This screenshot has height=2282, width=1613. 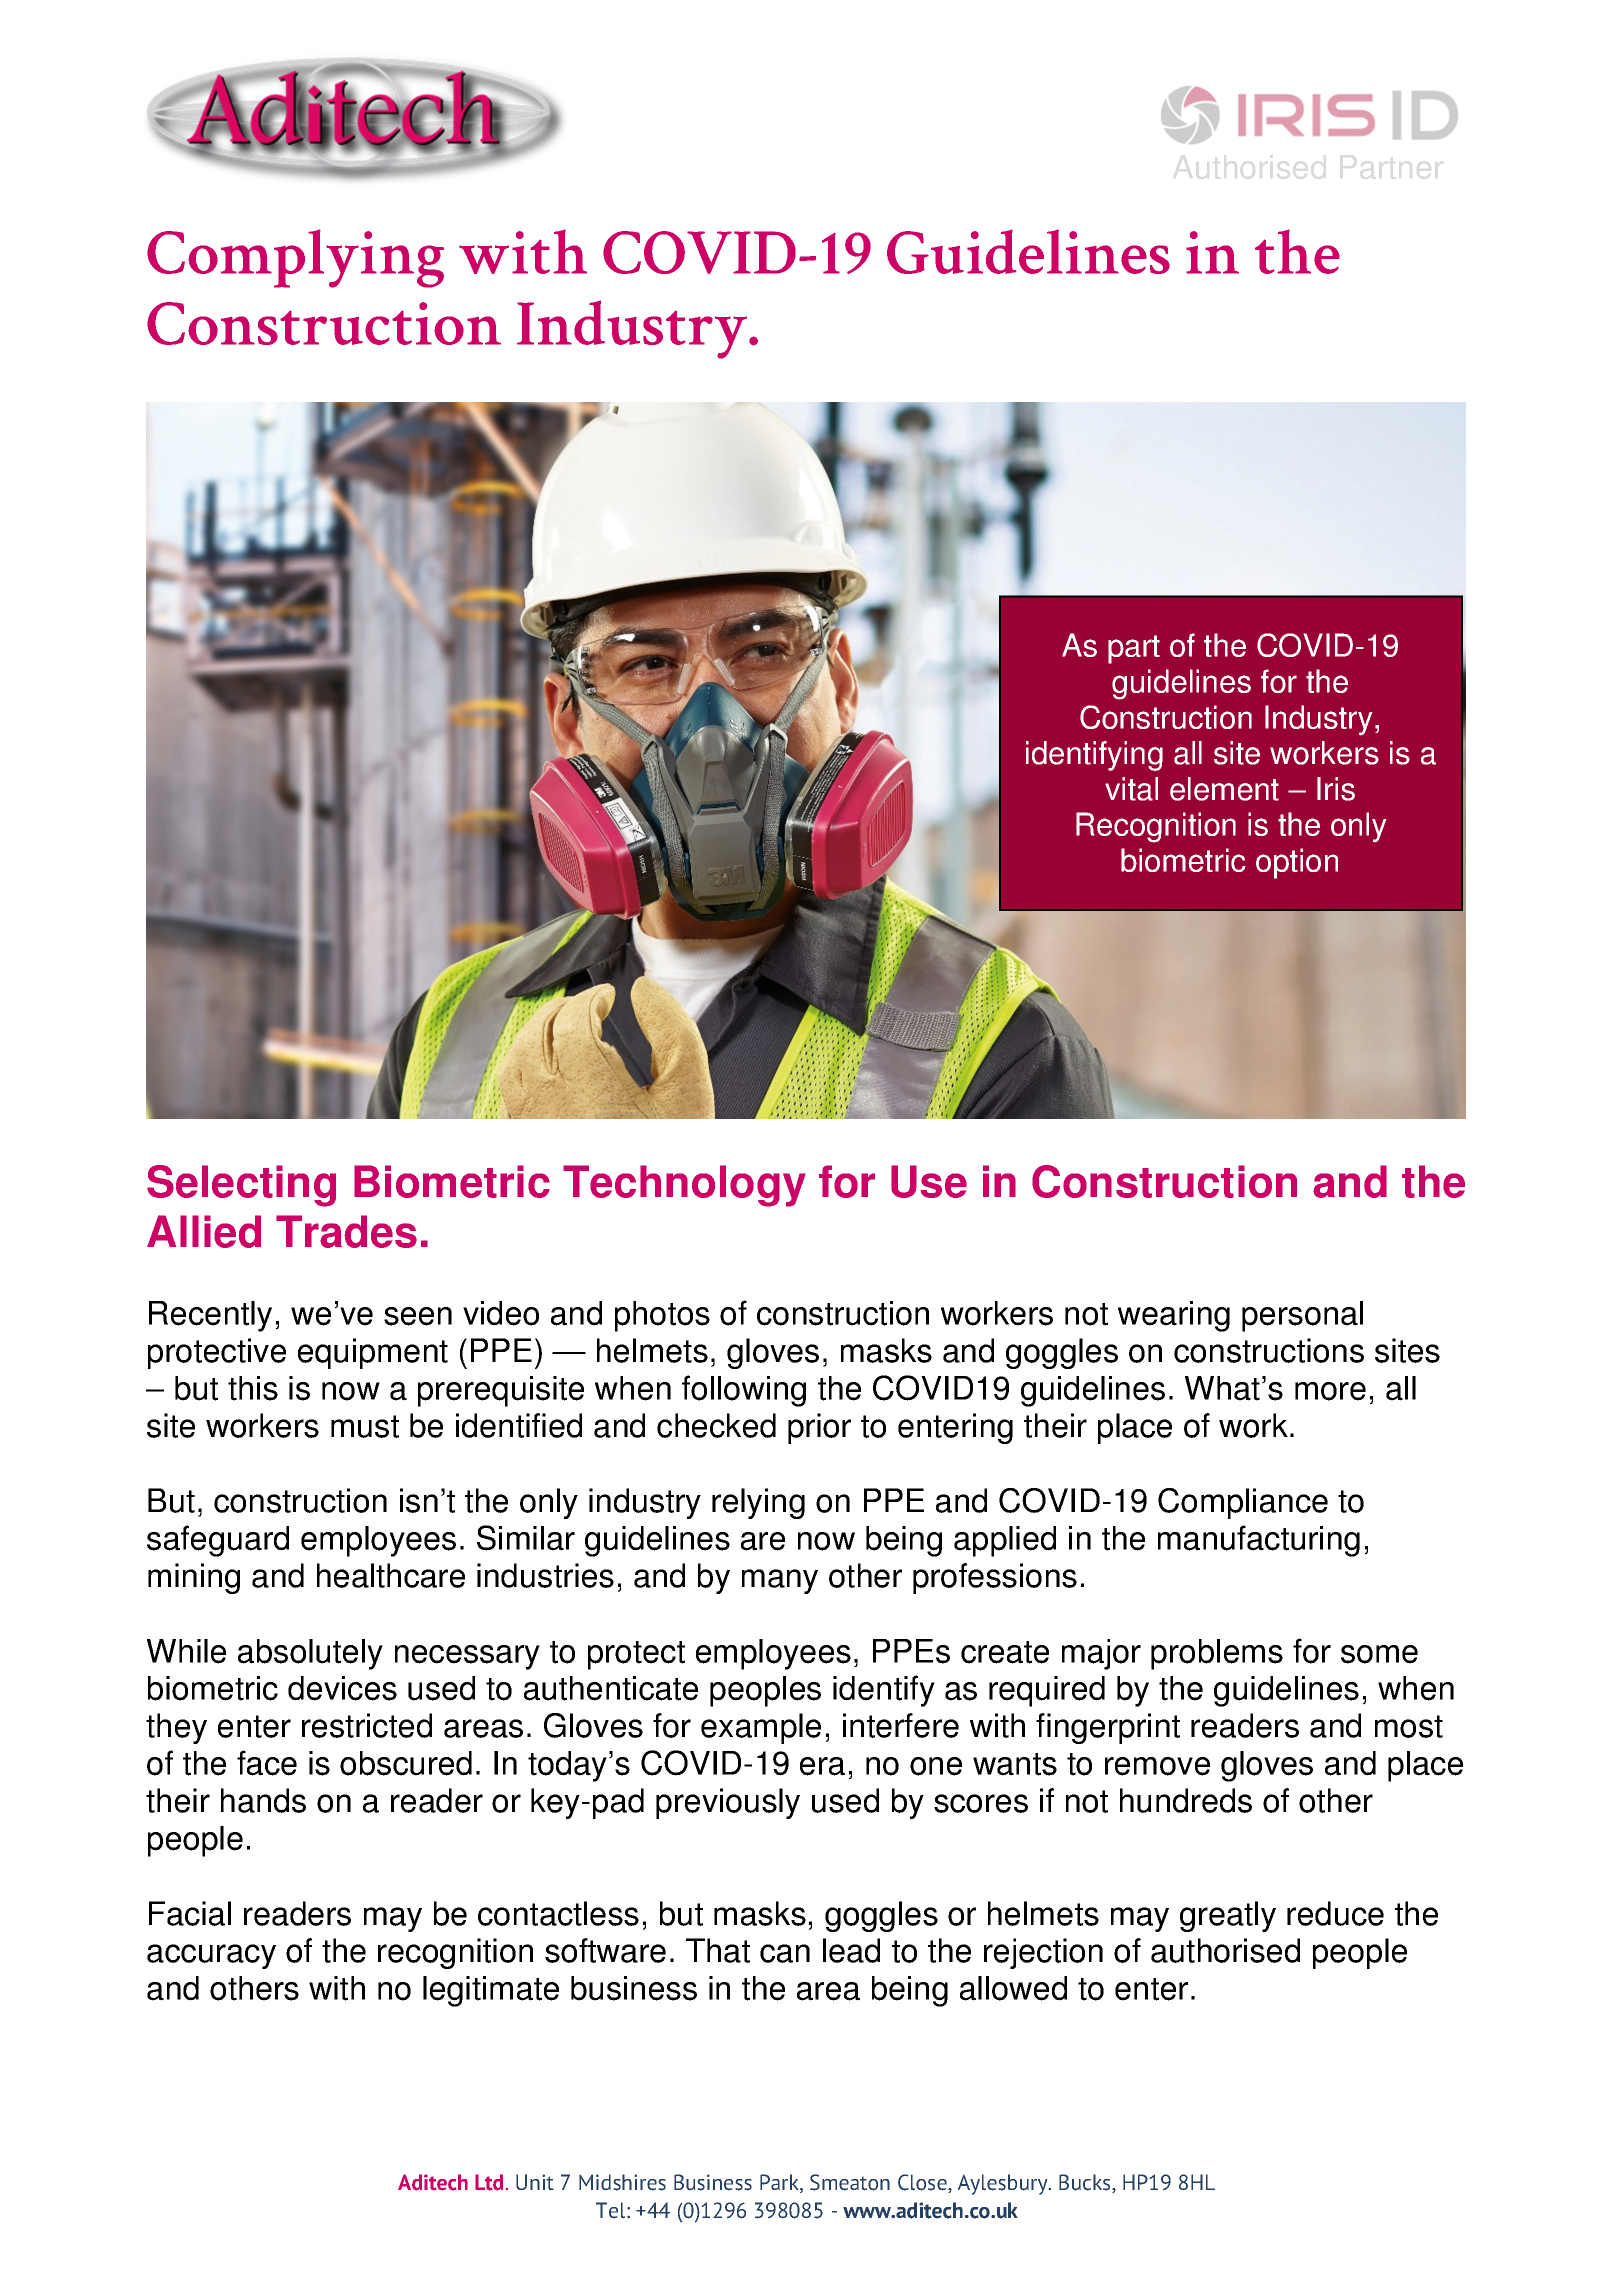 What do you see at coordinates (295, 258) in the screenshot?
I see `Complying` at bounding box center [295, 258].
